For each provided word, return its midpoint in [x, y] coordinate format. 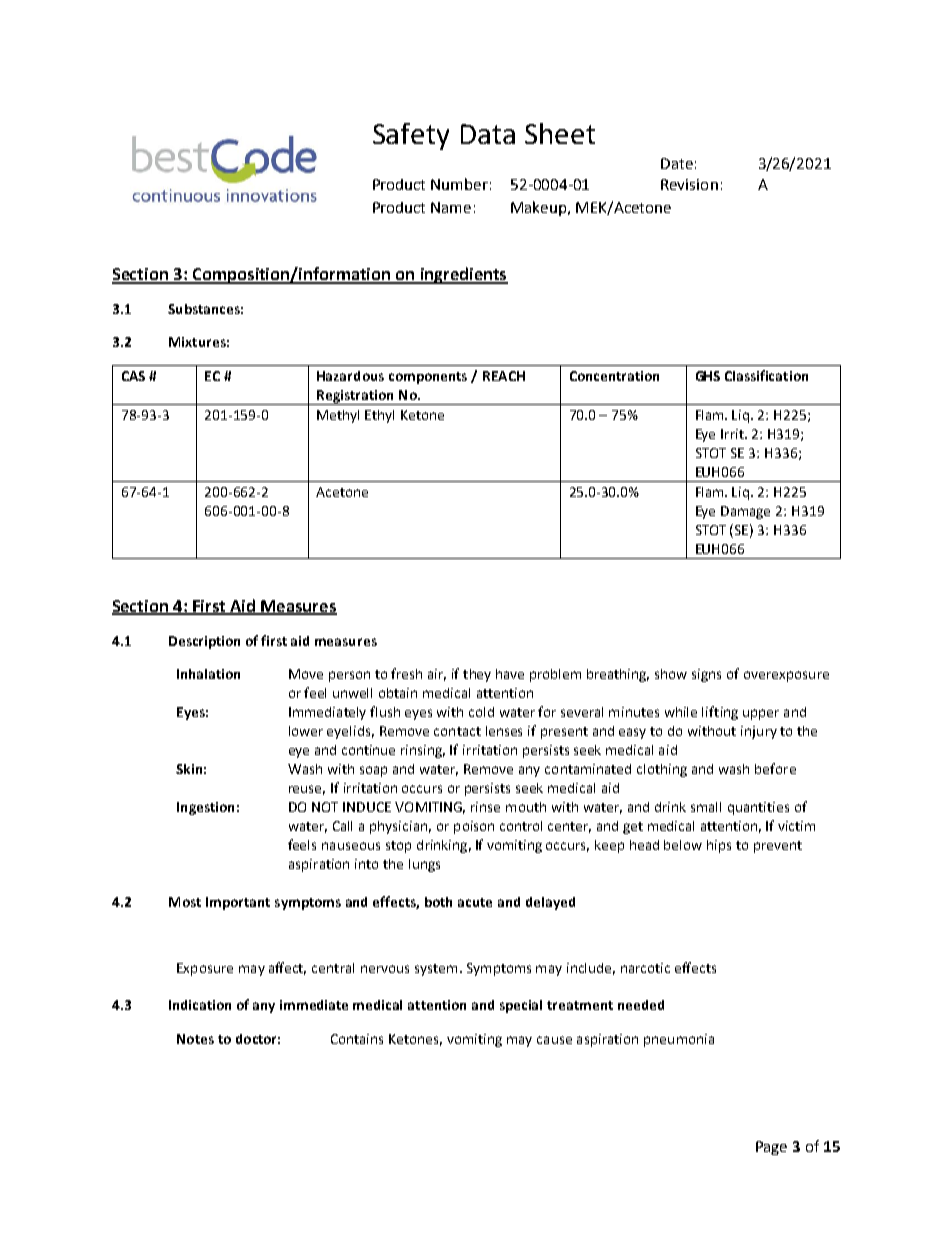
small [706, 807]
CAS [133, 376]
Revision [689, 184]
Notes [195, 1039]
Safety [411, 136]
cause [554, 1040]
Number [459, 184]
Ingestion [205, 808]
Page [771, 1148]
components [428, 378]
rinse [485, 807]
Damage [745, 512]
